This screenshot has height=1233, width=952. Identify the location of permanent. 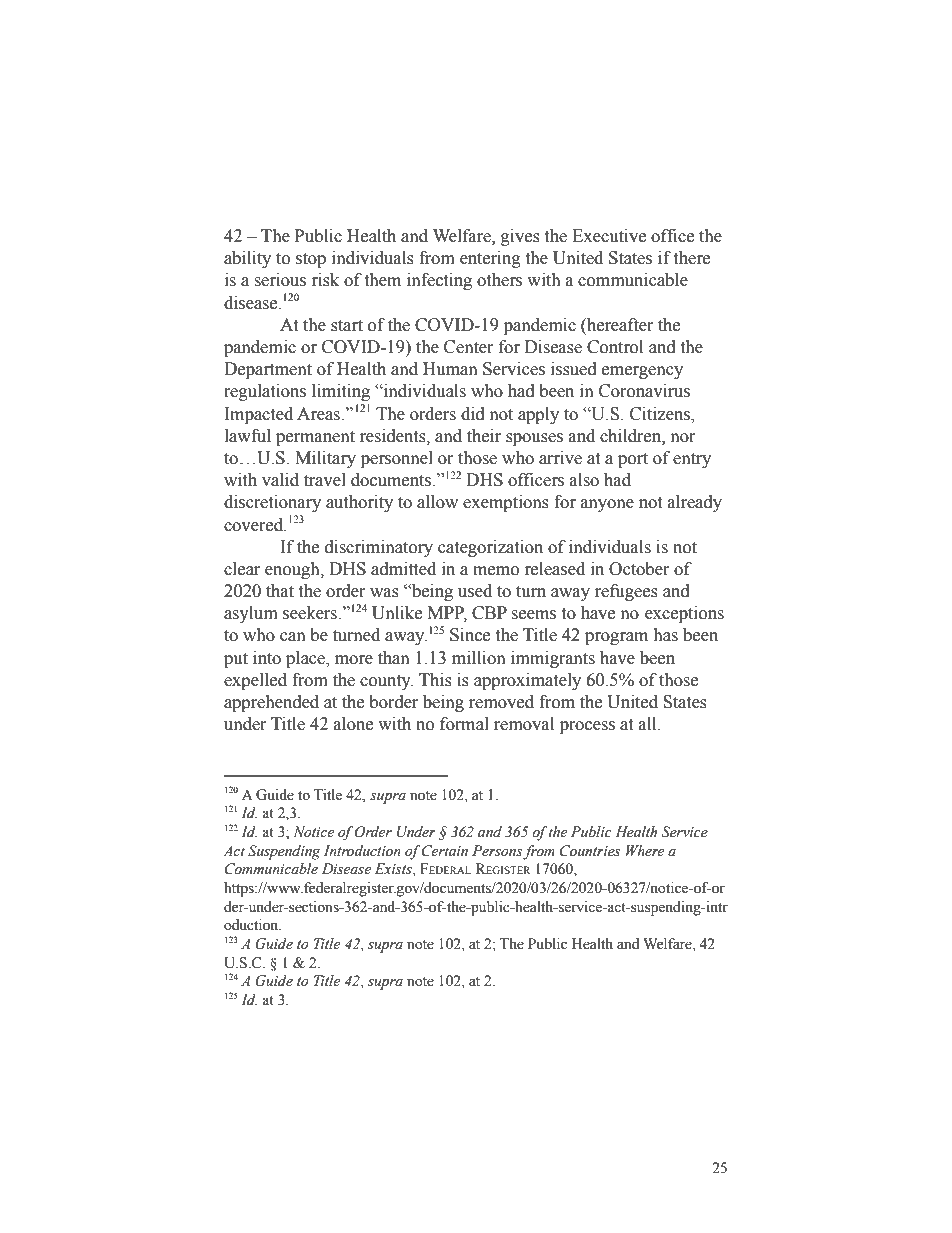
(315, 438).
